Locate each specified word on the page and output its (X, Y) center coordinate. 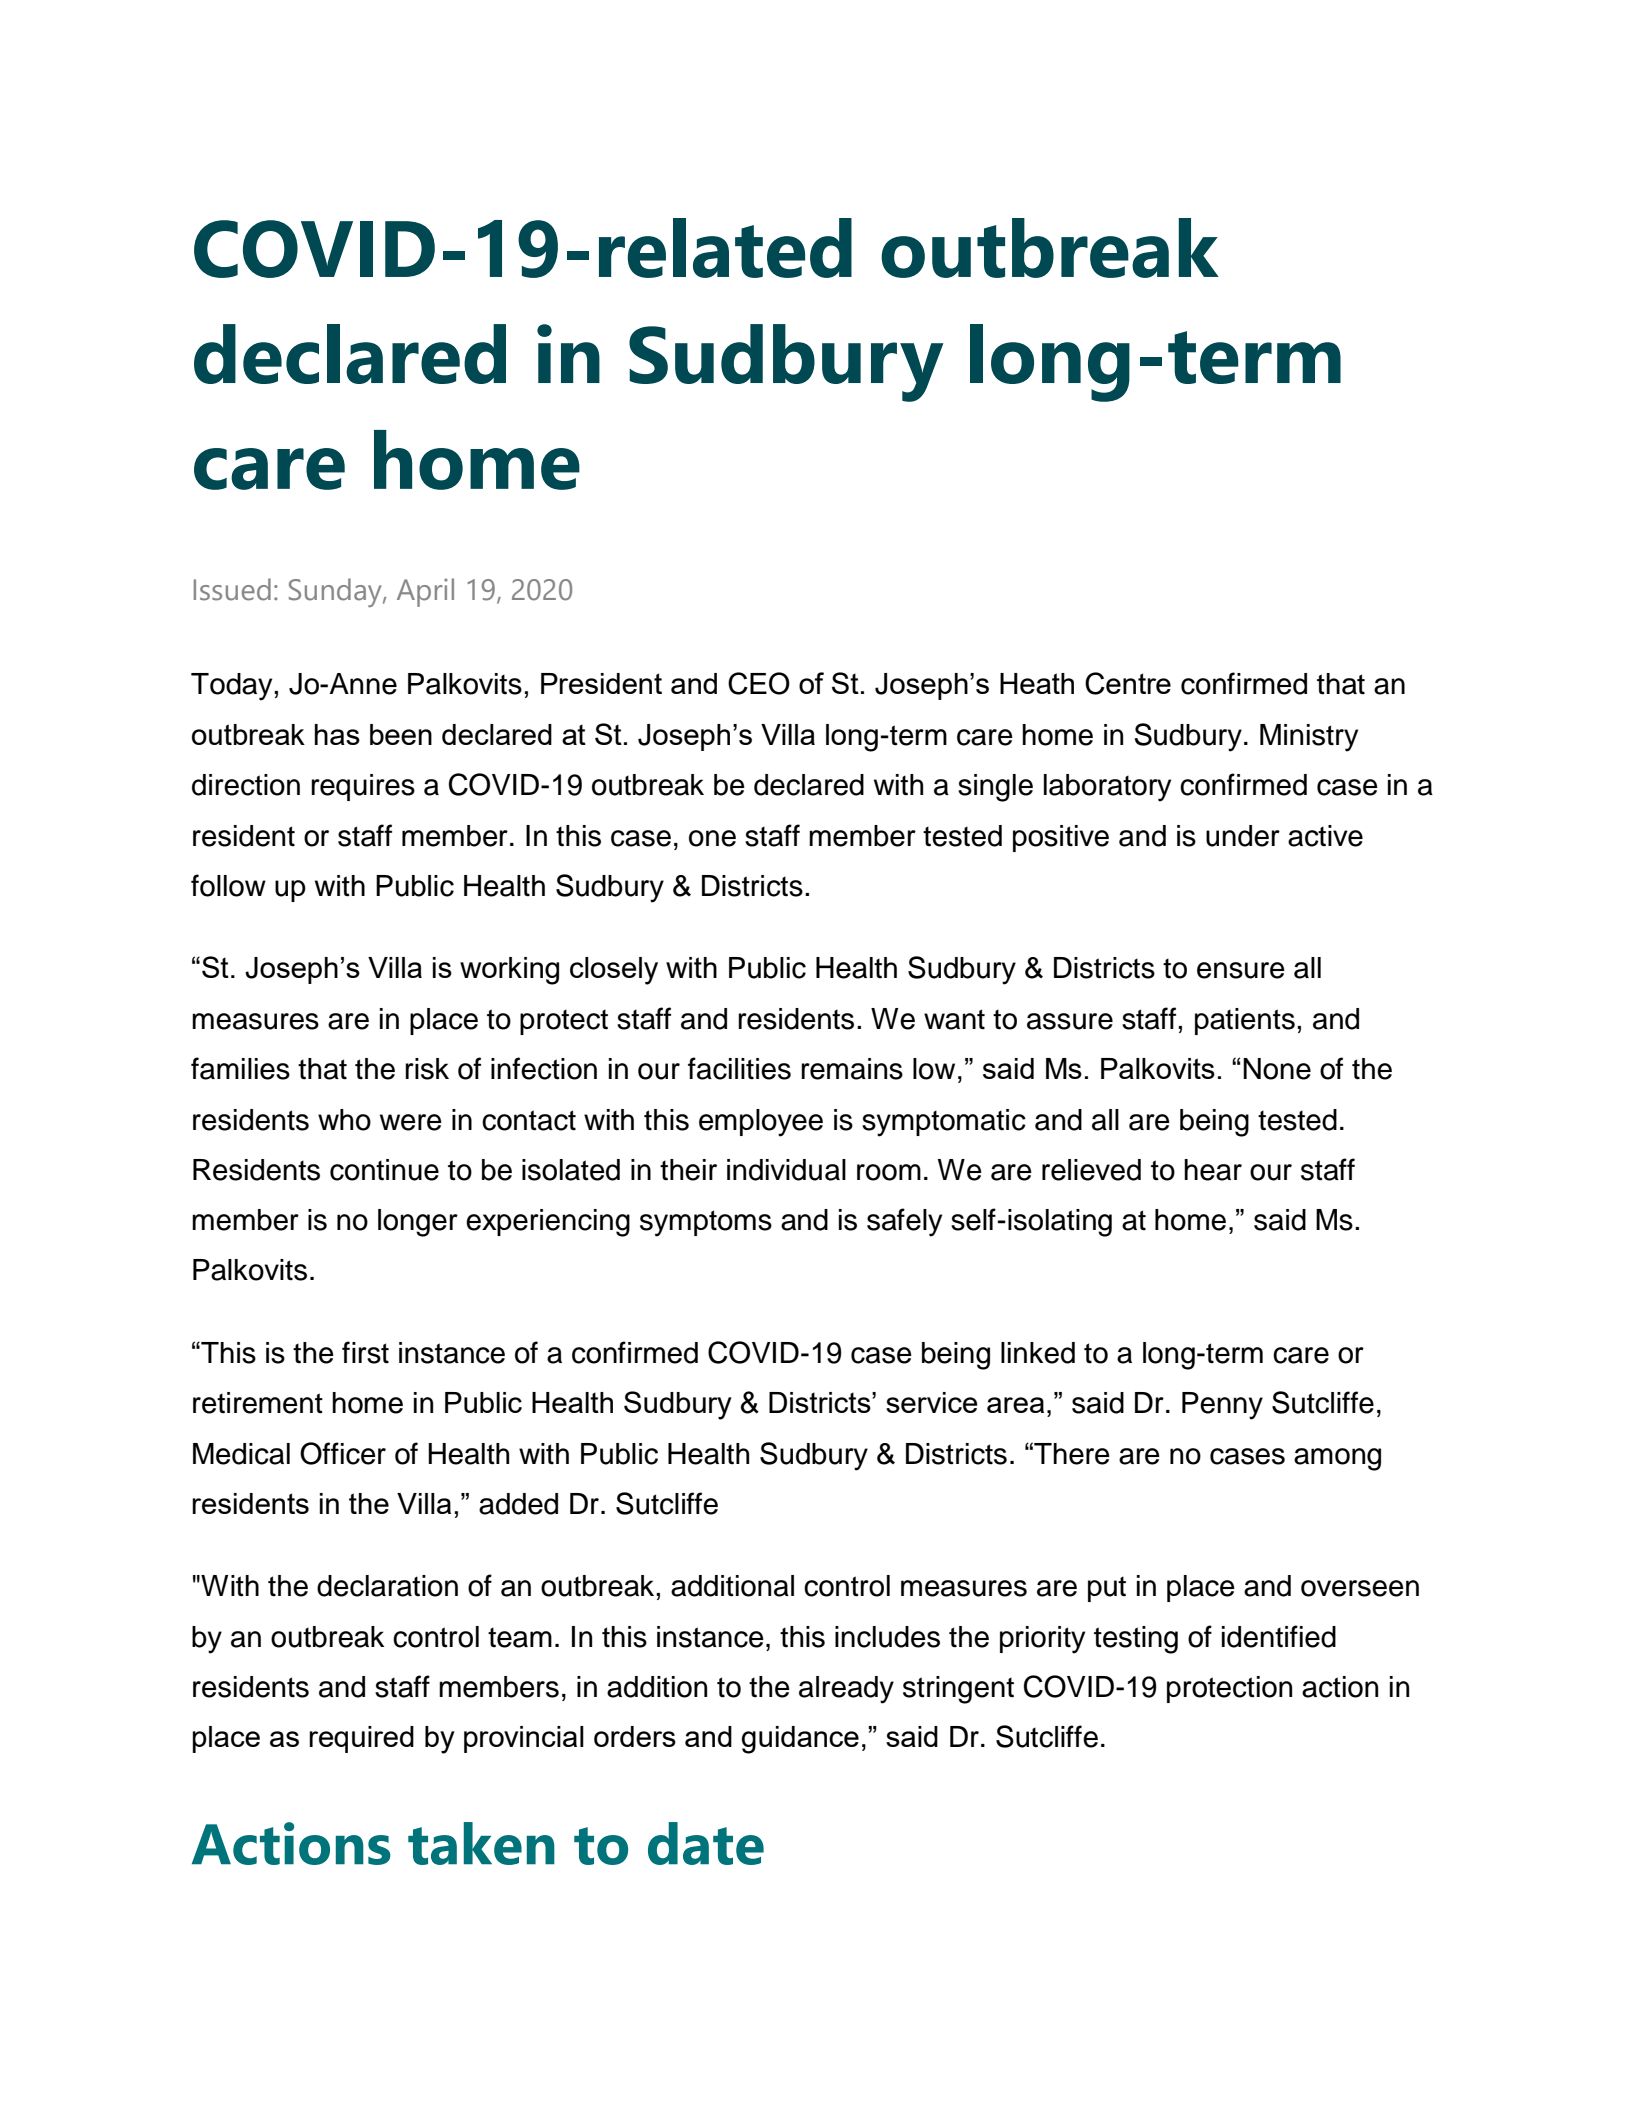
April (425, 592)
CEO (759, 683)
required (361, 1739)
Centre (1128, 683)
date (706, 1843)
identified (1279, 1636)
